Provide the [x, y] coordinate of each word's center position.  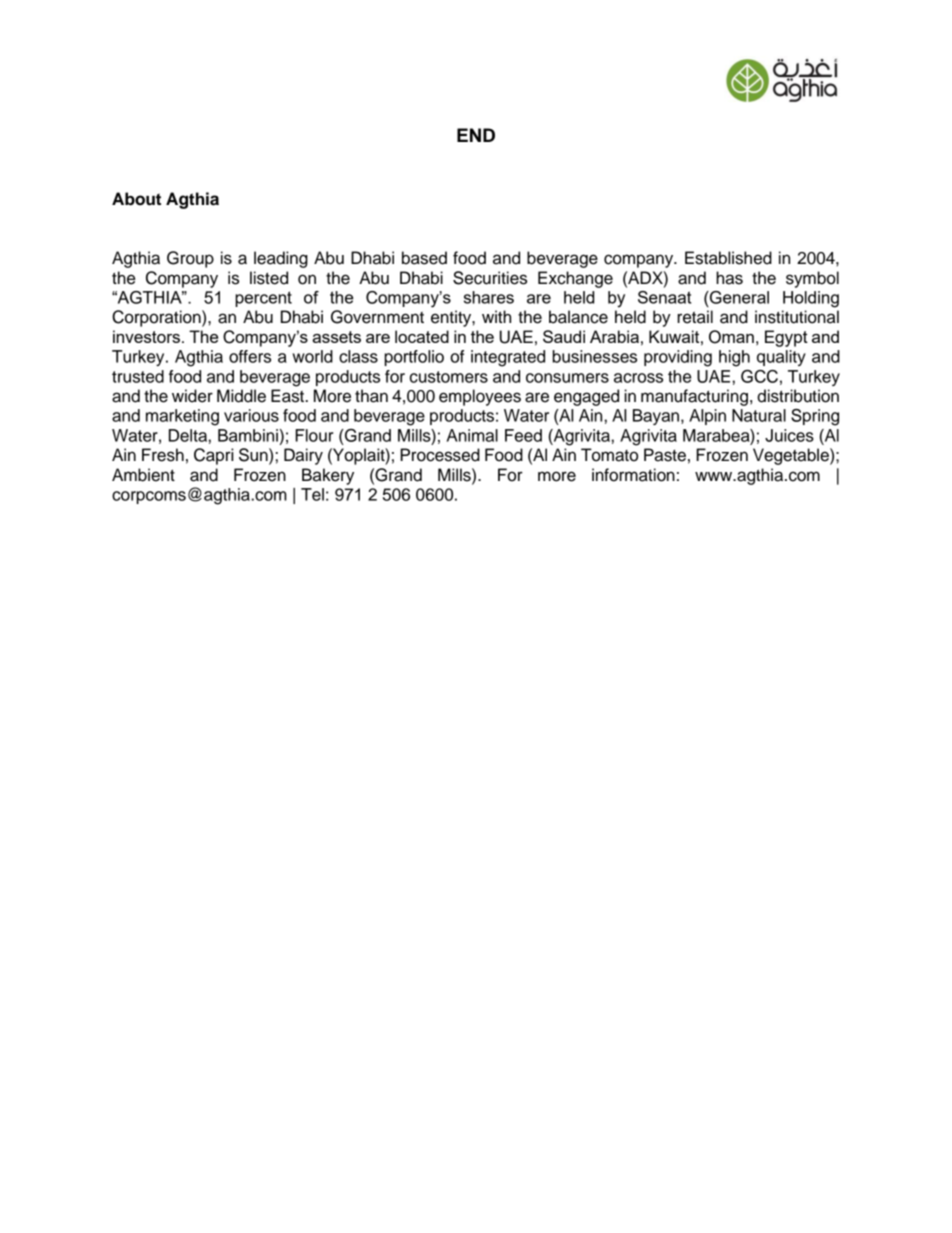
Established [728, 258]
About [136, 199]
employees [480, 397]
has [729, 278]
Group [190, 259]
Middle [241, 396]
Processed [440, 455]
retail [695, 317]
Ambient [143, 475]
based [424, 258]
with [496, 316]
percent [263, 299]
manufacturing [694, 397]
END [476, 135]
